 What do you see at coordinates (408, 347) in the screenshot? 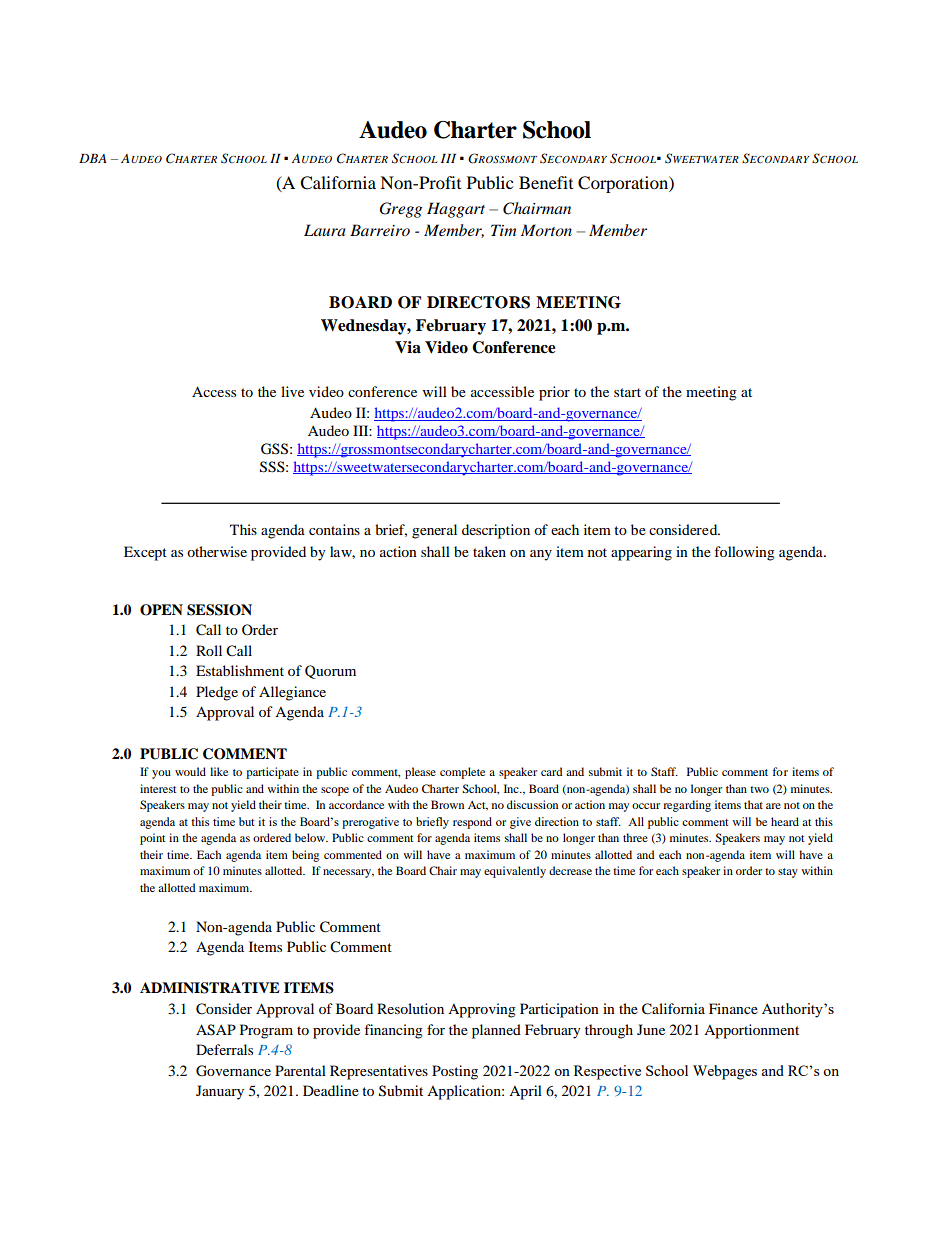
I see `Via` at bounding box center [408, 347].
